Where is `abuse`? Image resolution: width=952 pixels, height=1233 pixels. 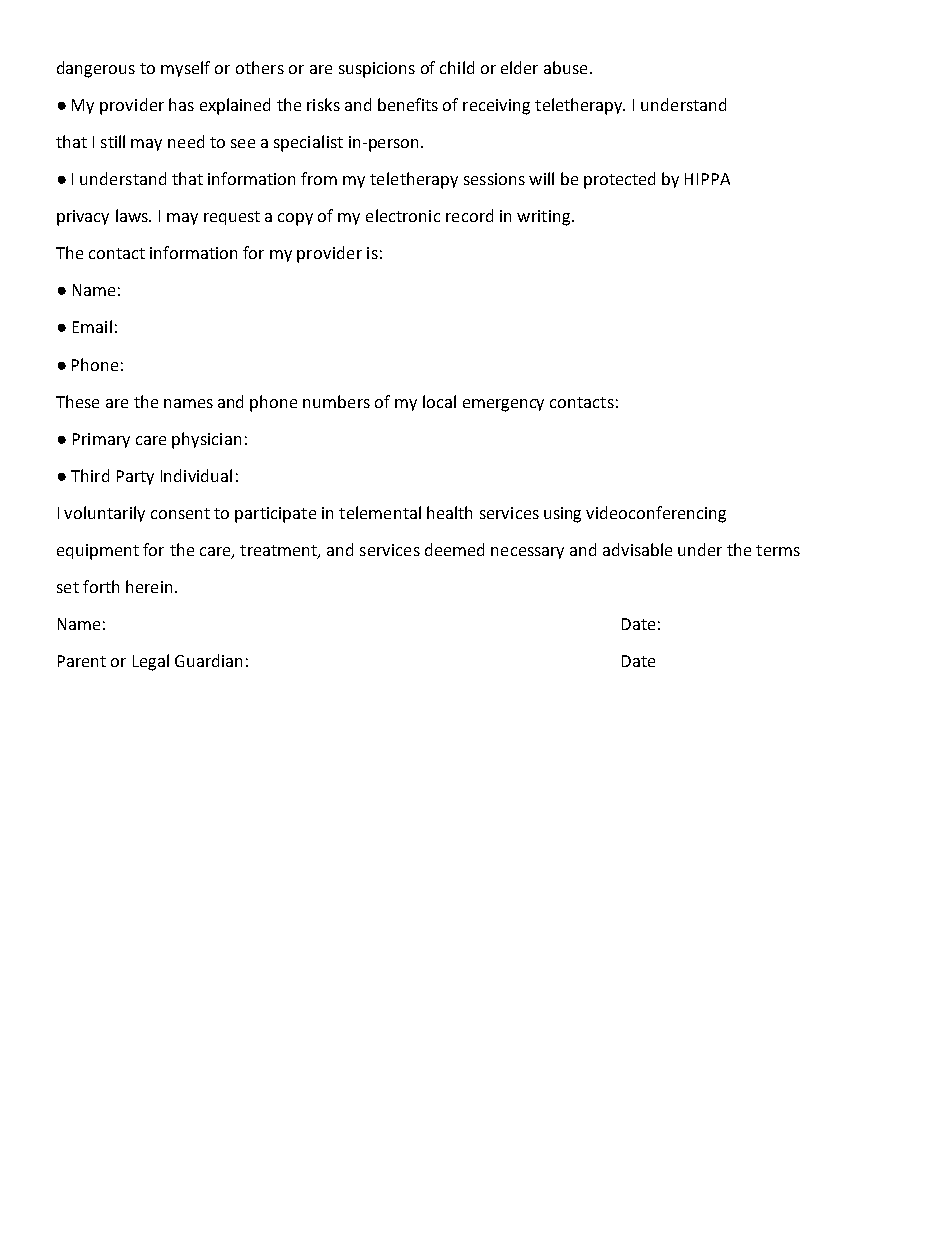
abuse is located at coordinates (565, 67).
